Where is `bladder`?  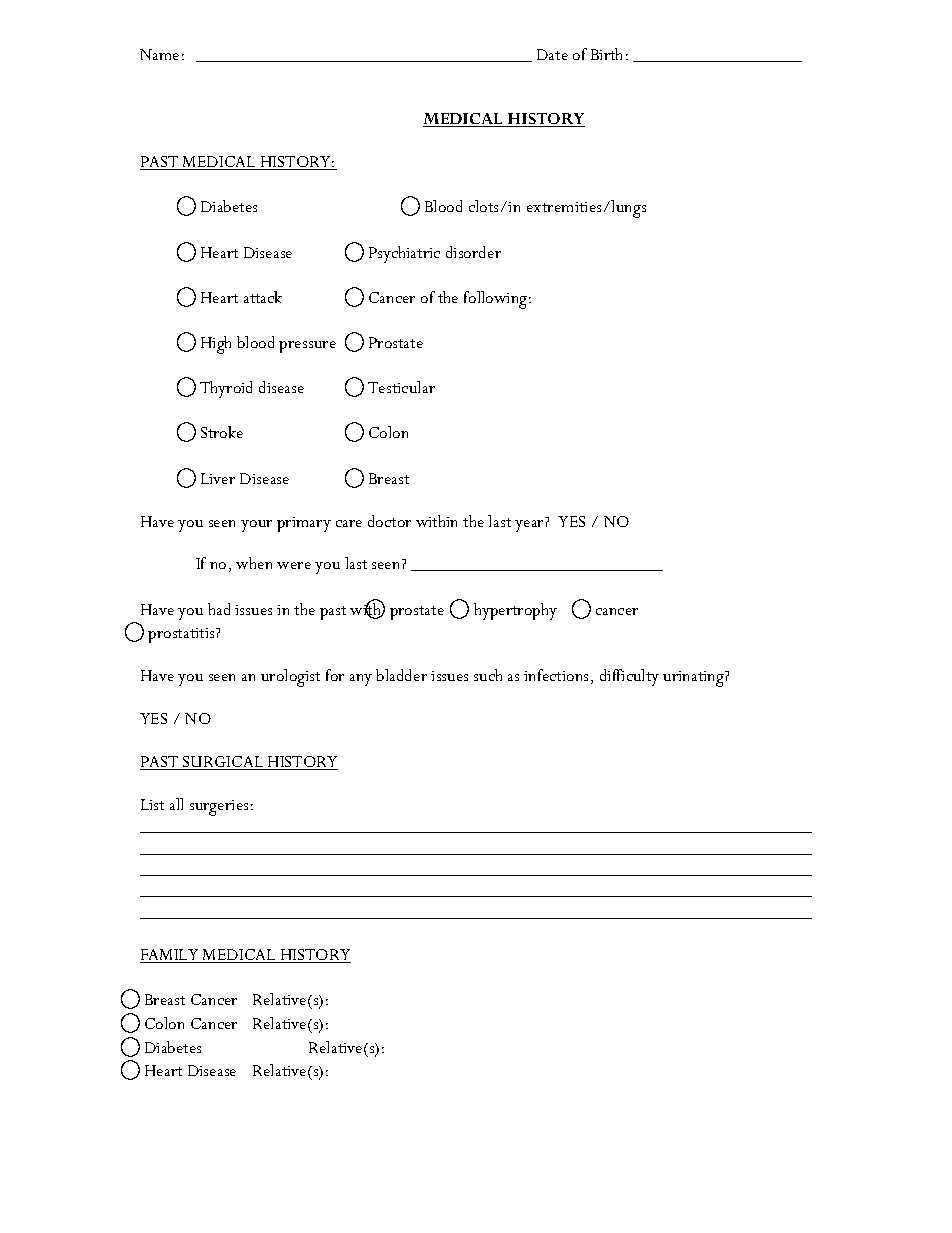
bladder is located at coordinates (401, 675).
